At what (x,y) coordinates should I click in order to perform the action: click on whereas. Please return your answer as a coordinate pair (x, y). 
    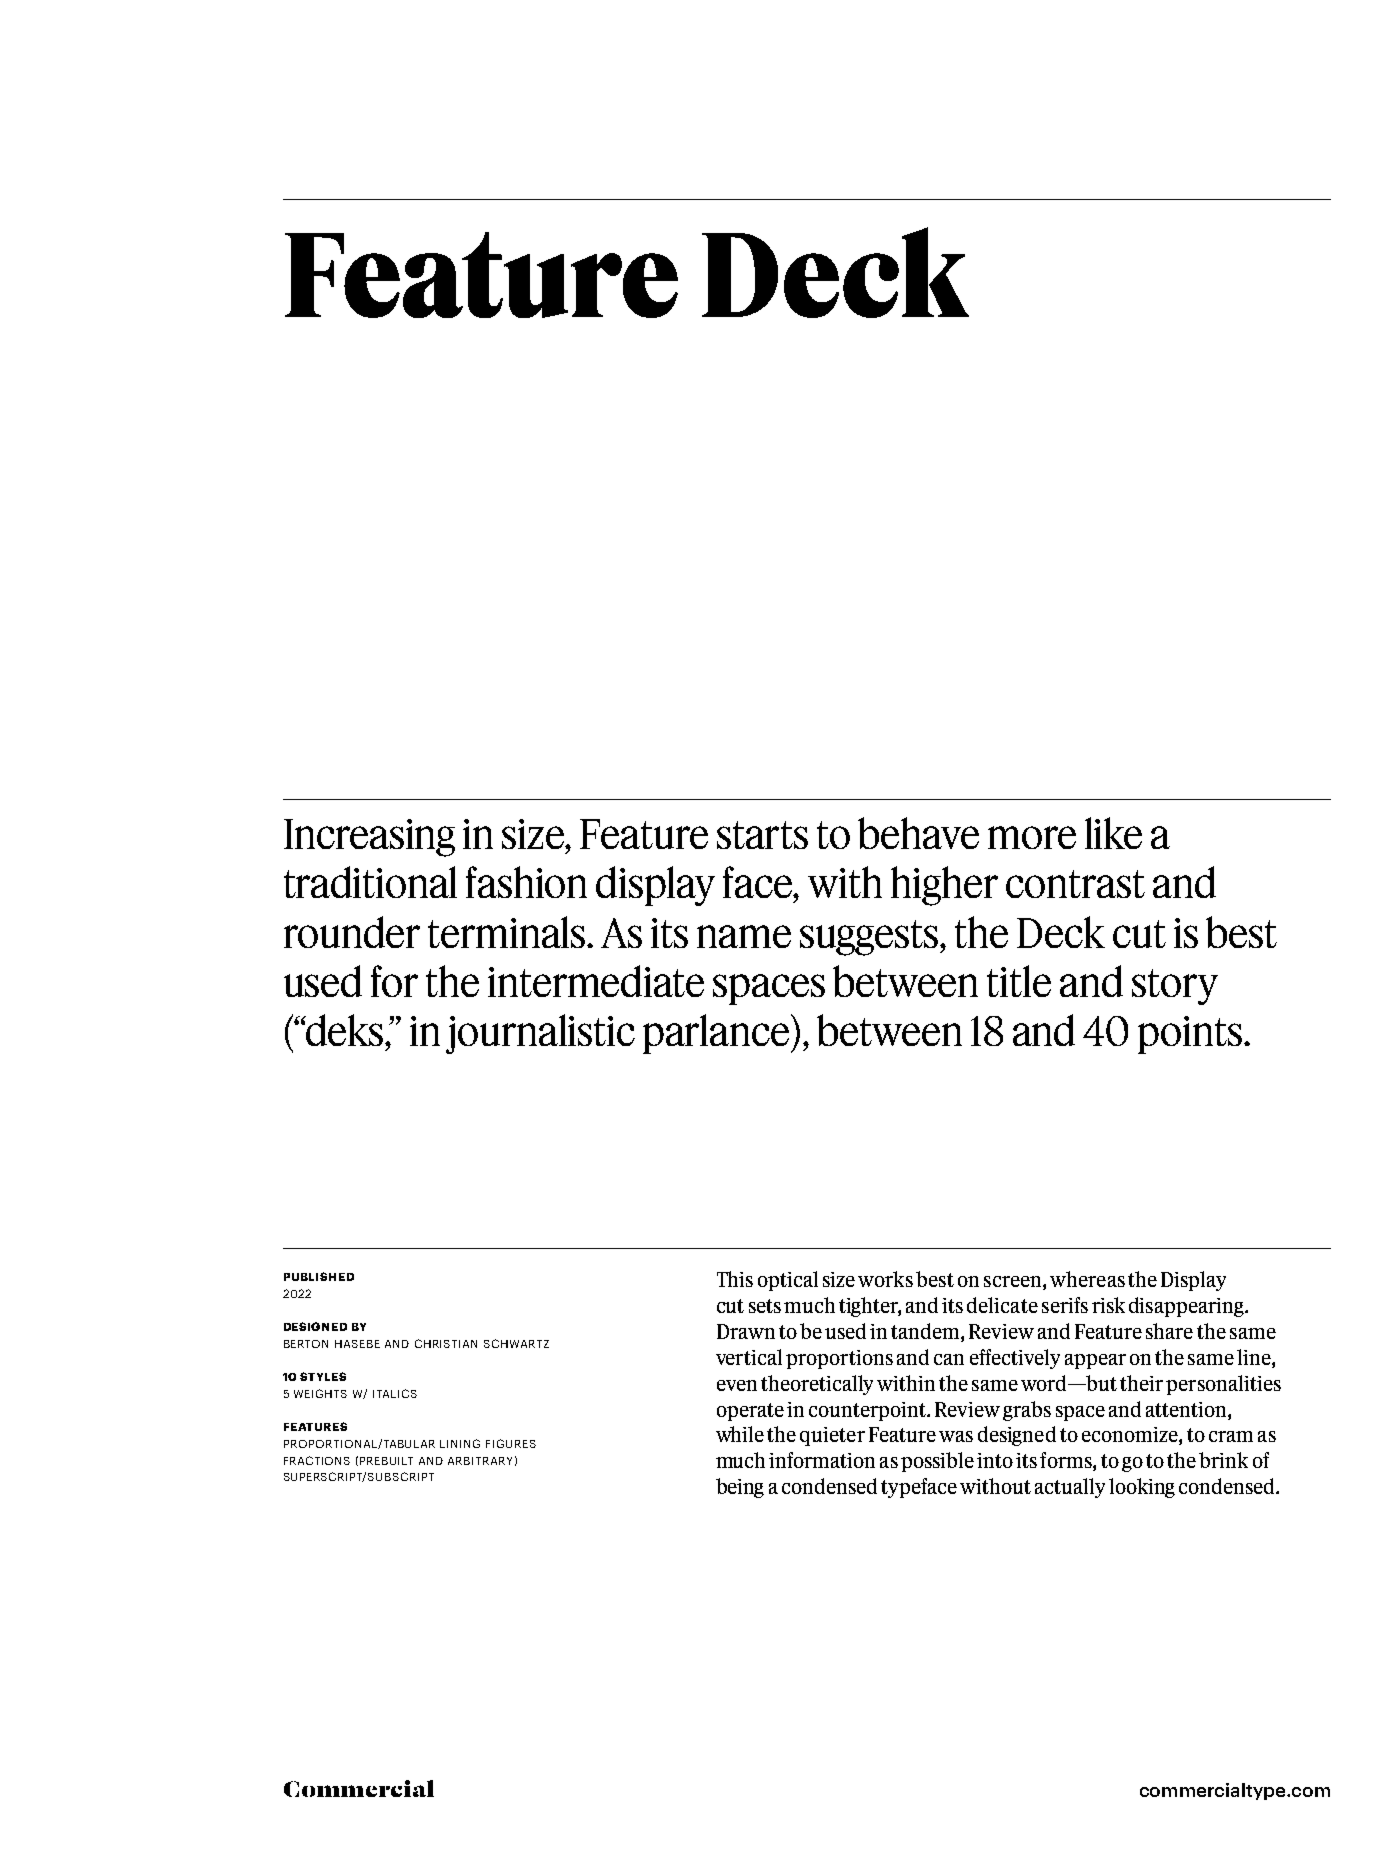
    Looking at the image, I should click on (1087, 1279).
